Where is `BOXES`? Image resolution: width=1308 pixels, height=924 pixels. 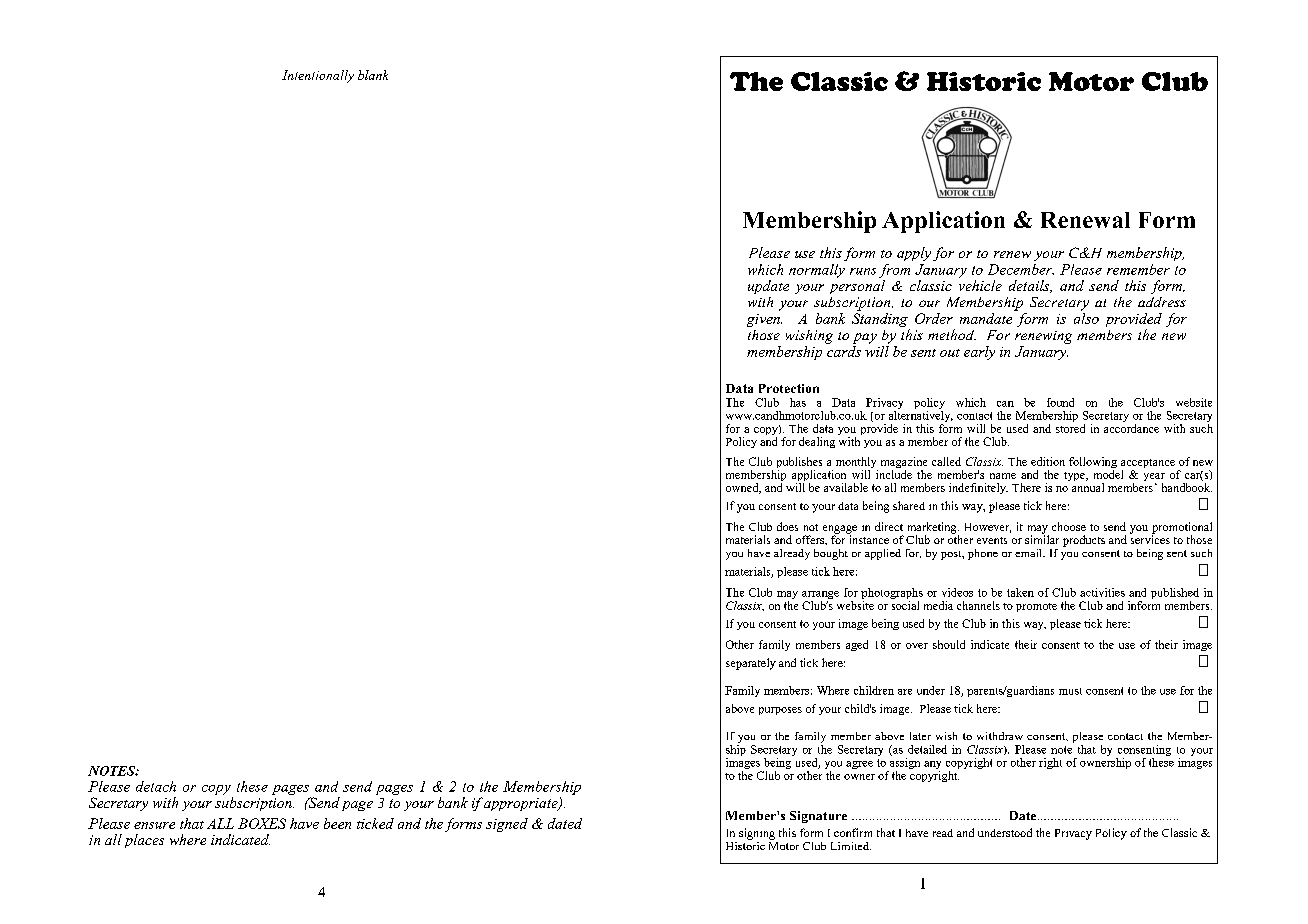 BOXES is located at coordinates (262, 823).
